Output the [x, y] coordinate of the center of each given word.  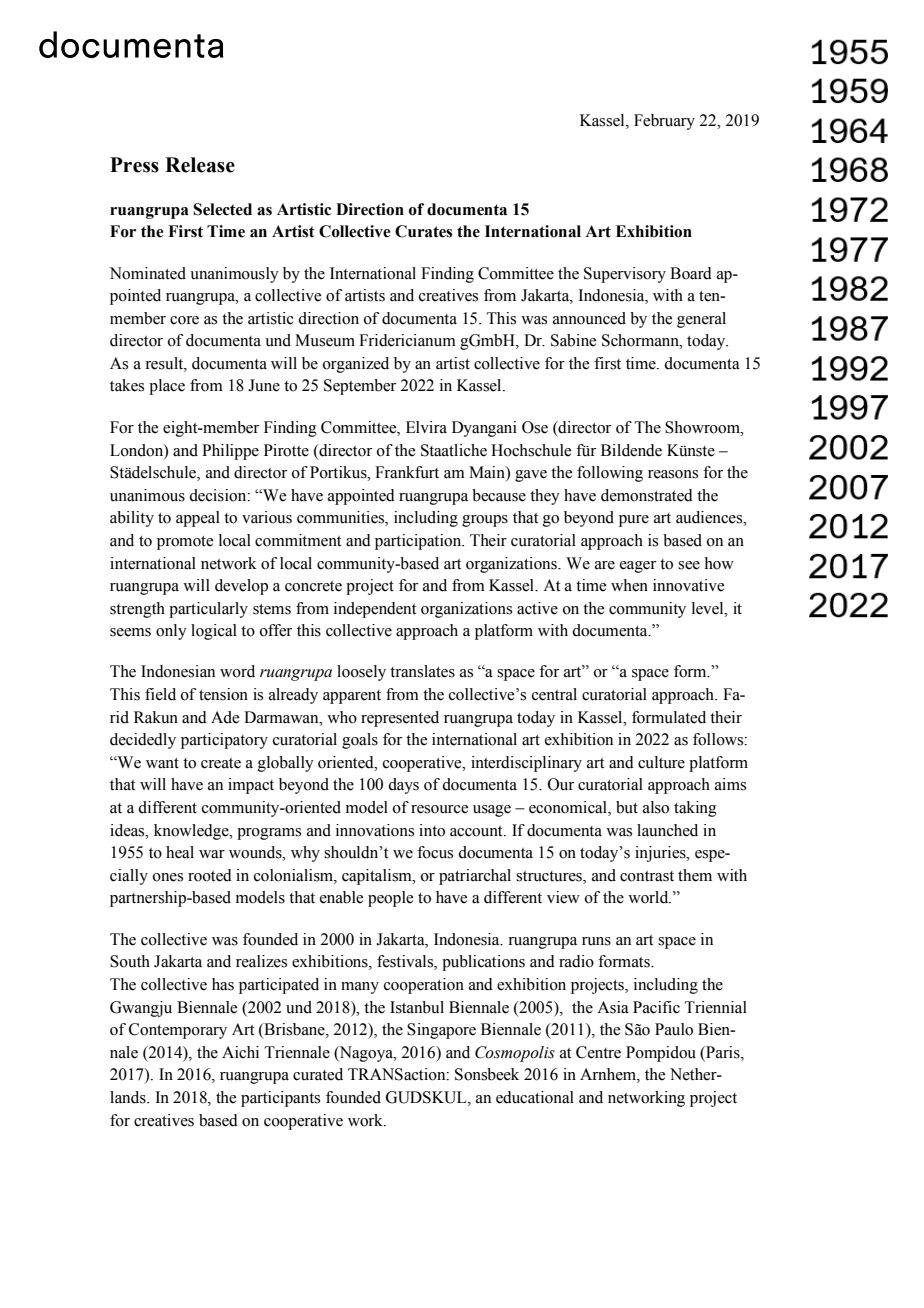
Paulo [674, 1029]
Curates [423, 231]
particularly [208, 610]
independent [375, 610]
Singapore [441, 1031]
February [664, 122]
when [629, 585]
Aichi [240, 1052]
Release [200, 165]
